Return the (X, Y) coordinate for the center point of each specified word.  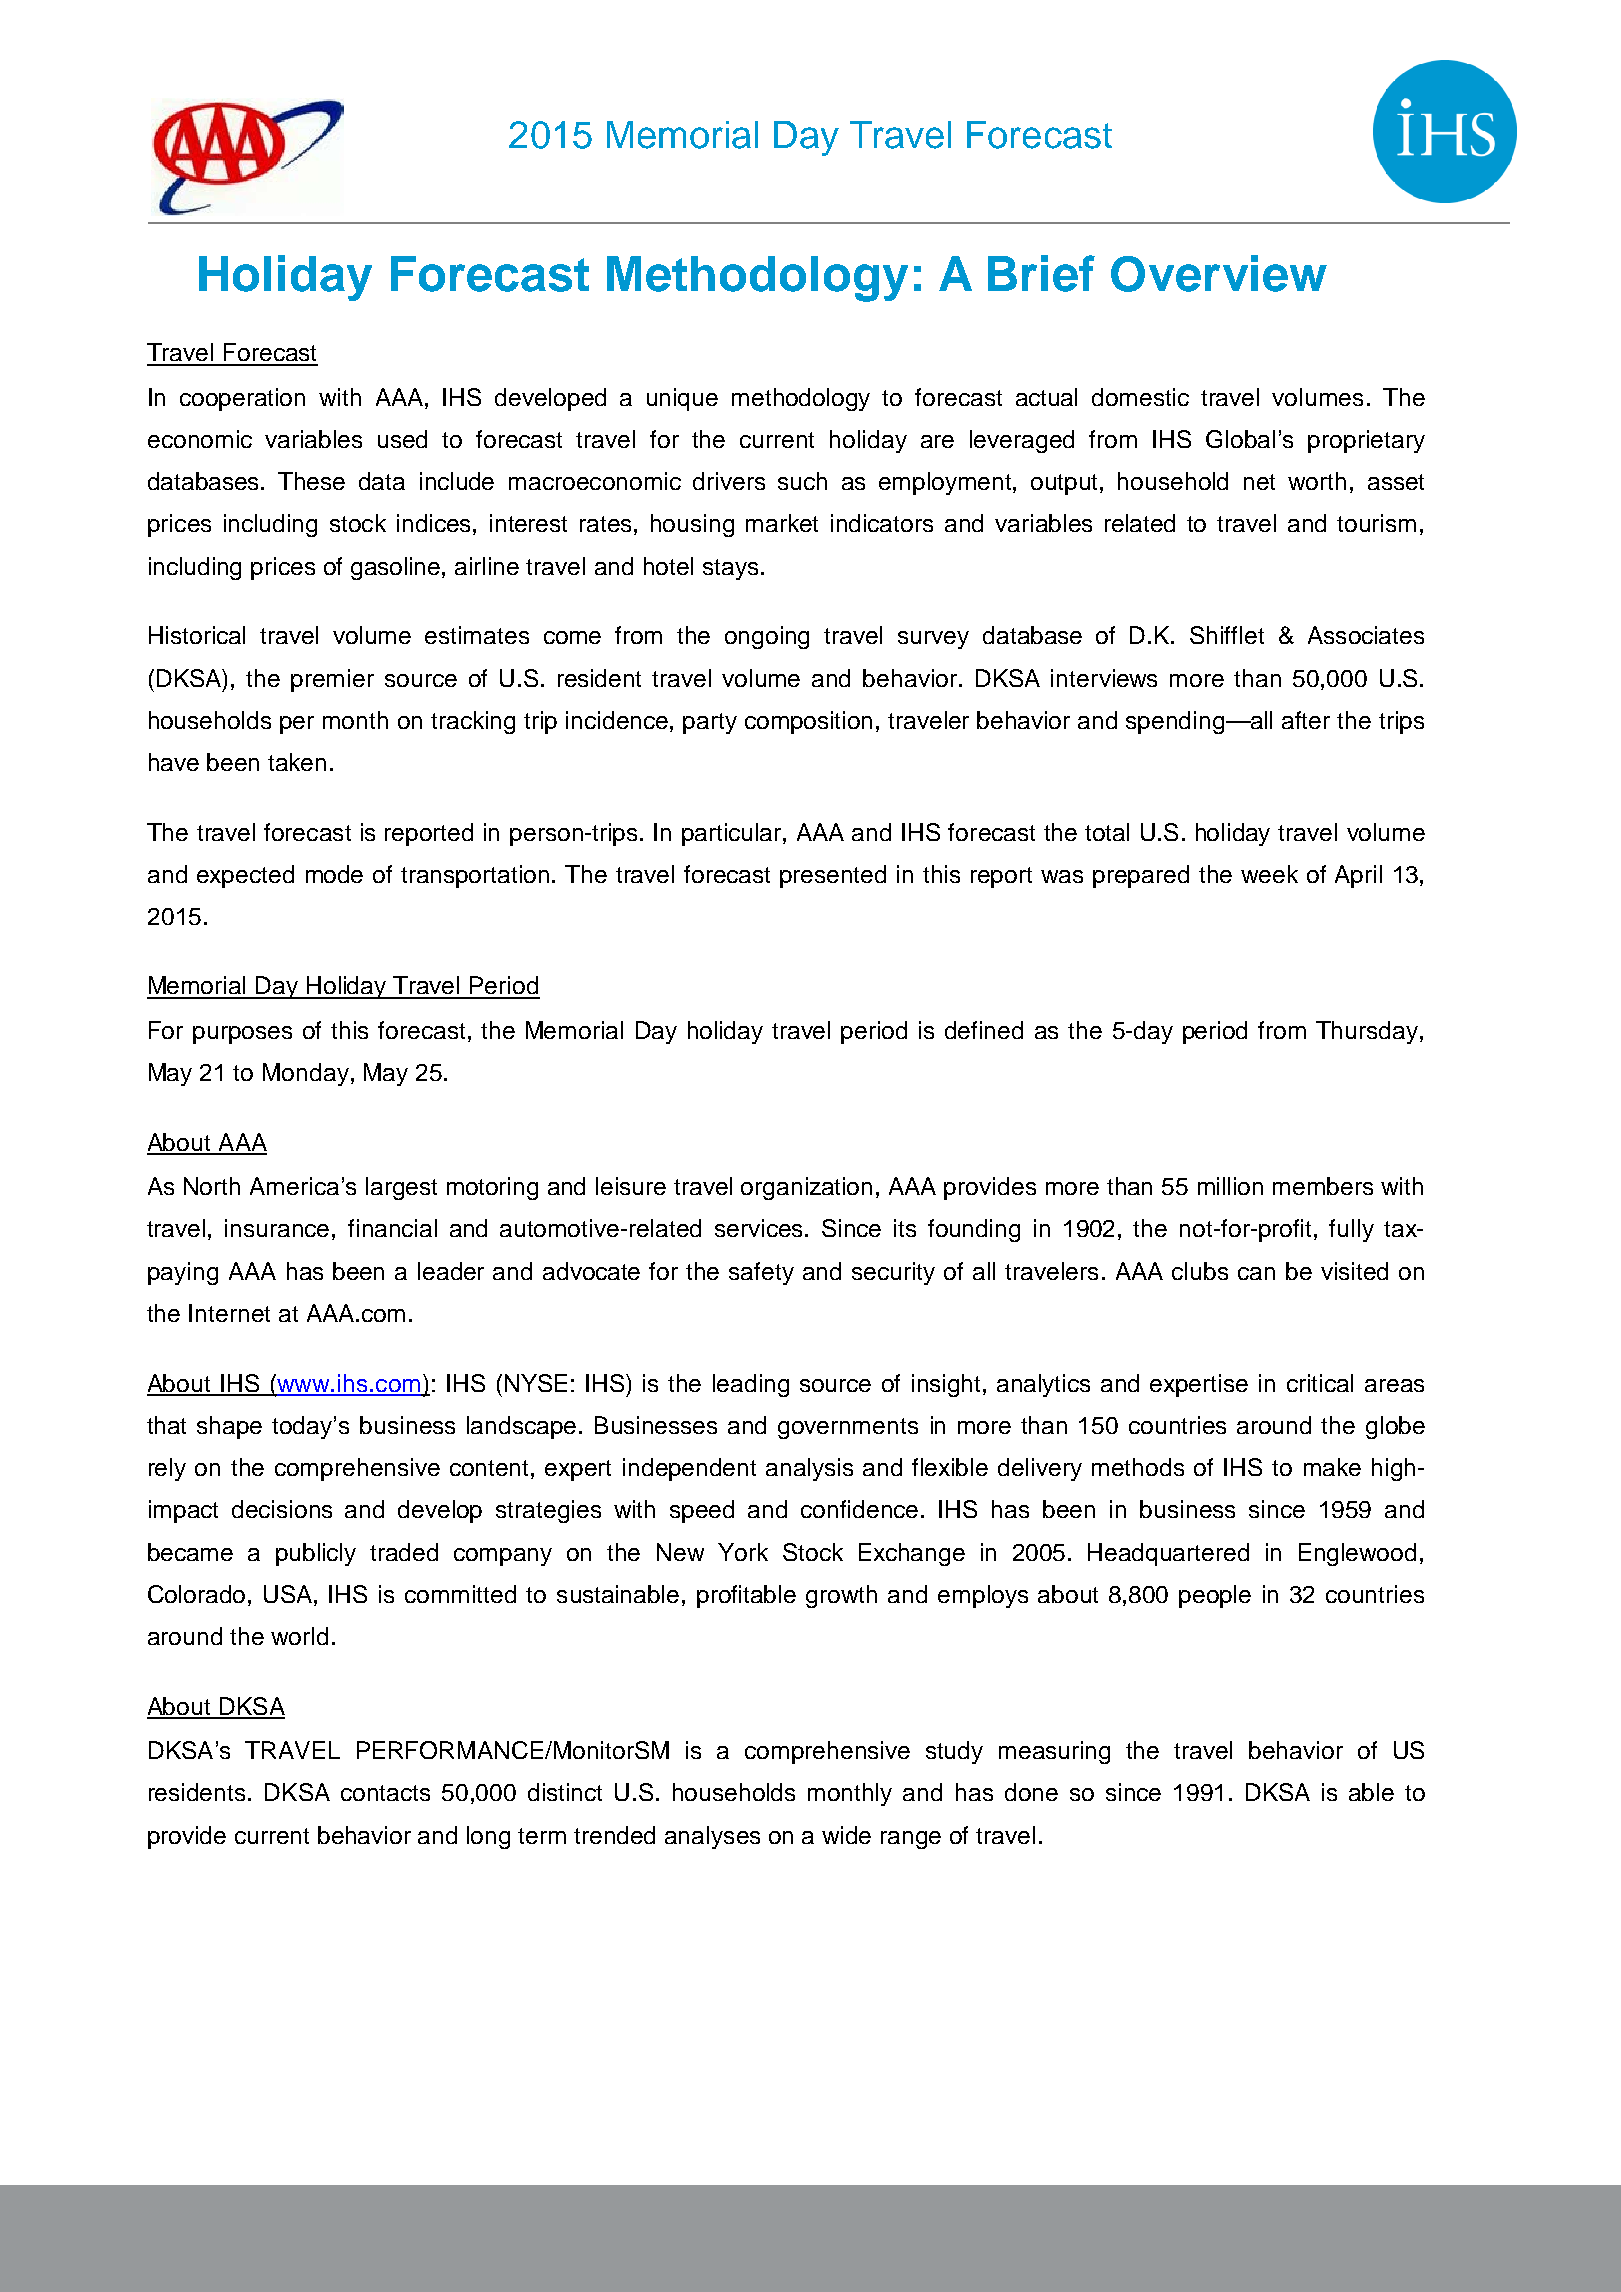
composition (808, 722)
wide (846, 1835)
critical (1320, 1383)
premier (332, 680)
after (1306, 720)
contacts (385, 1793)
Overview (1219, 273)
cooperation (242, 399)
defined (984, 1030)
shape (229, 1427)
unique (682, 399)
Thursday (1368, 1032)
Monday (306, 1074)
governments (848, 1428)
